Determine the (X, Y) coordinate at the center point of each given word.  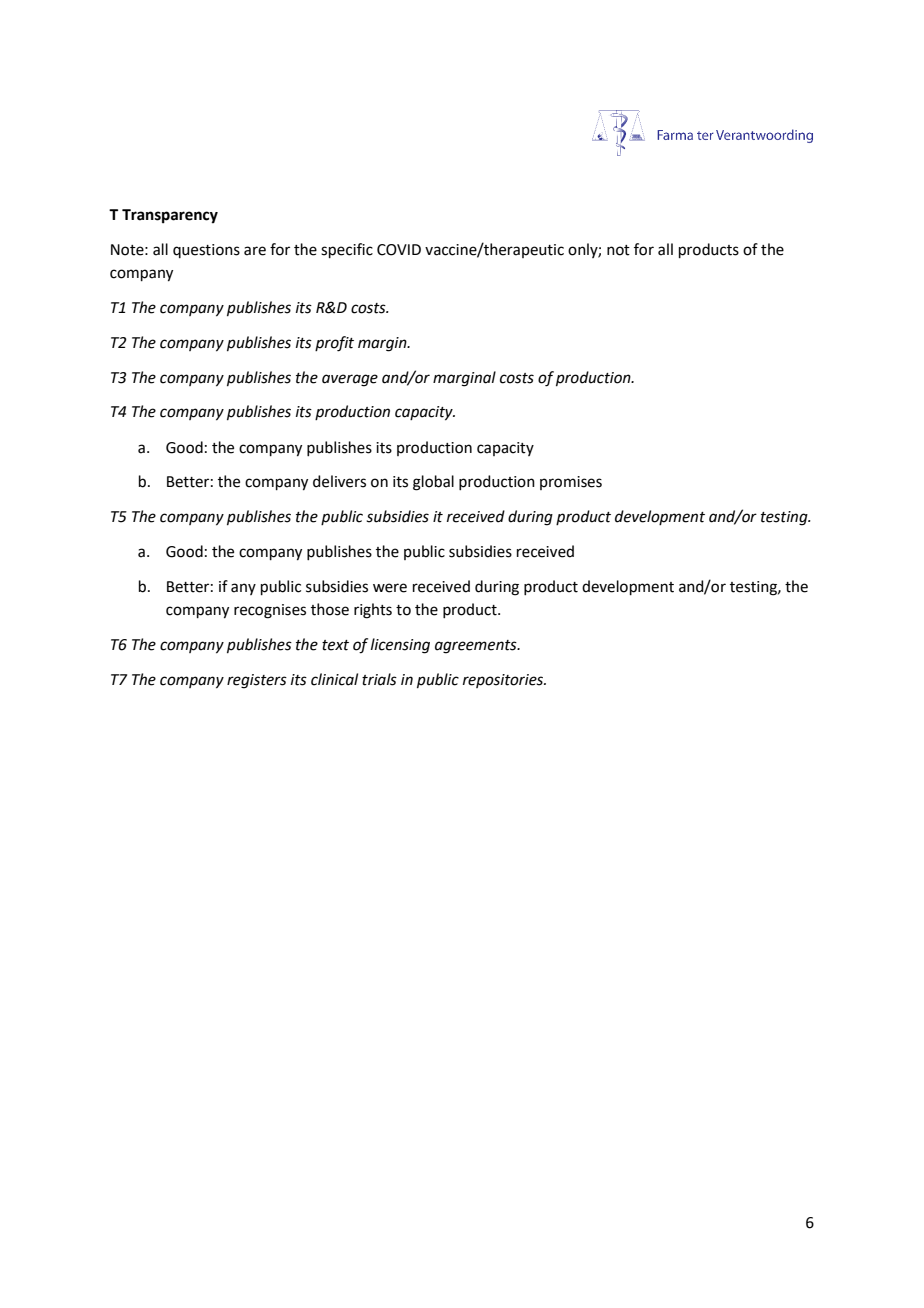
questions (206, 251)
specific (347, 250)
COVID (399, 250)
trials (379, 679)
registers (257, 681)
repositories (504, 681)
